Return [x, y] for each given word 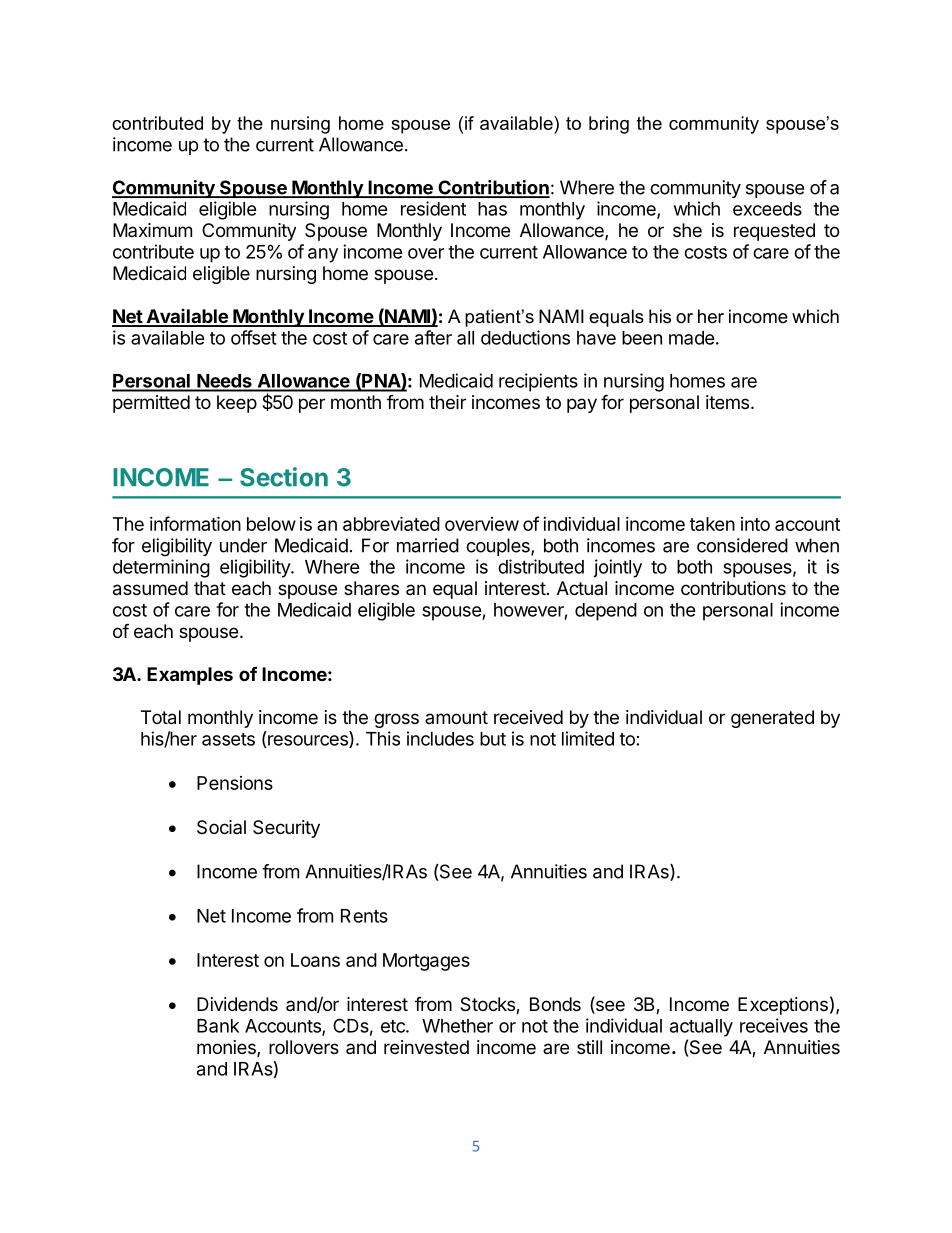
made [692, 338]
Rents [364, 916]
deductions [525, 337]
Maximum [152, 230]
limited [588, 738]
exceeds [767, 209]
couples [499, 547]
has [492, 209]
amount [456, 717]
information [195, 523]
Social [221, 827]
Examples [190, 676]
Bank [218, 1026]
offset [254, 337]
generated [772, 719]
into [755, 524]
